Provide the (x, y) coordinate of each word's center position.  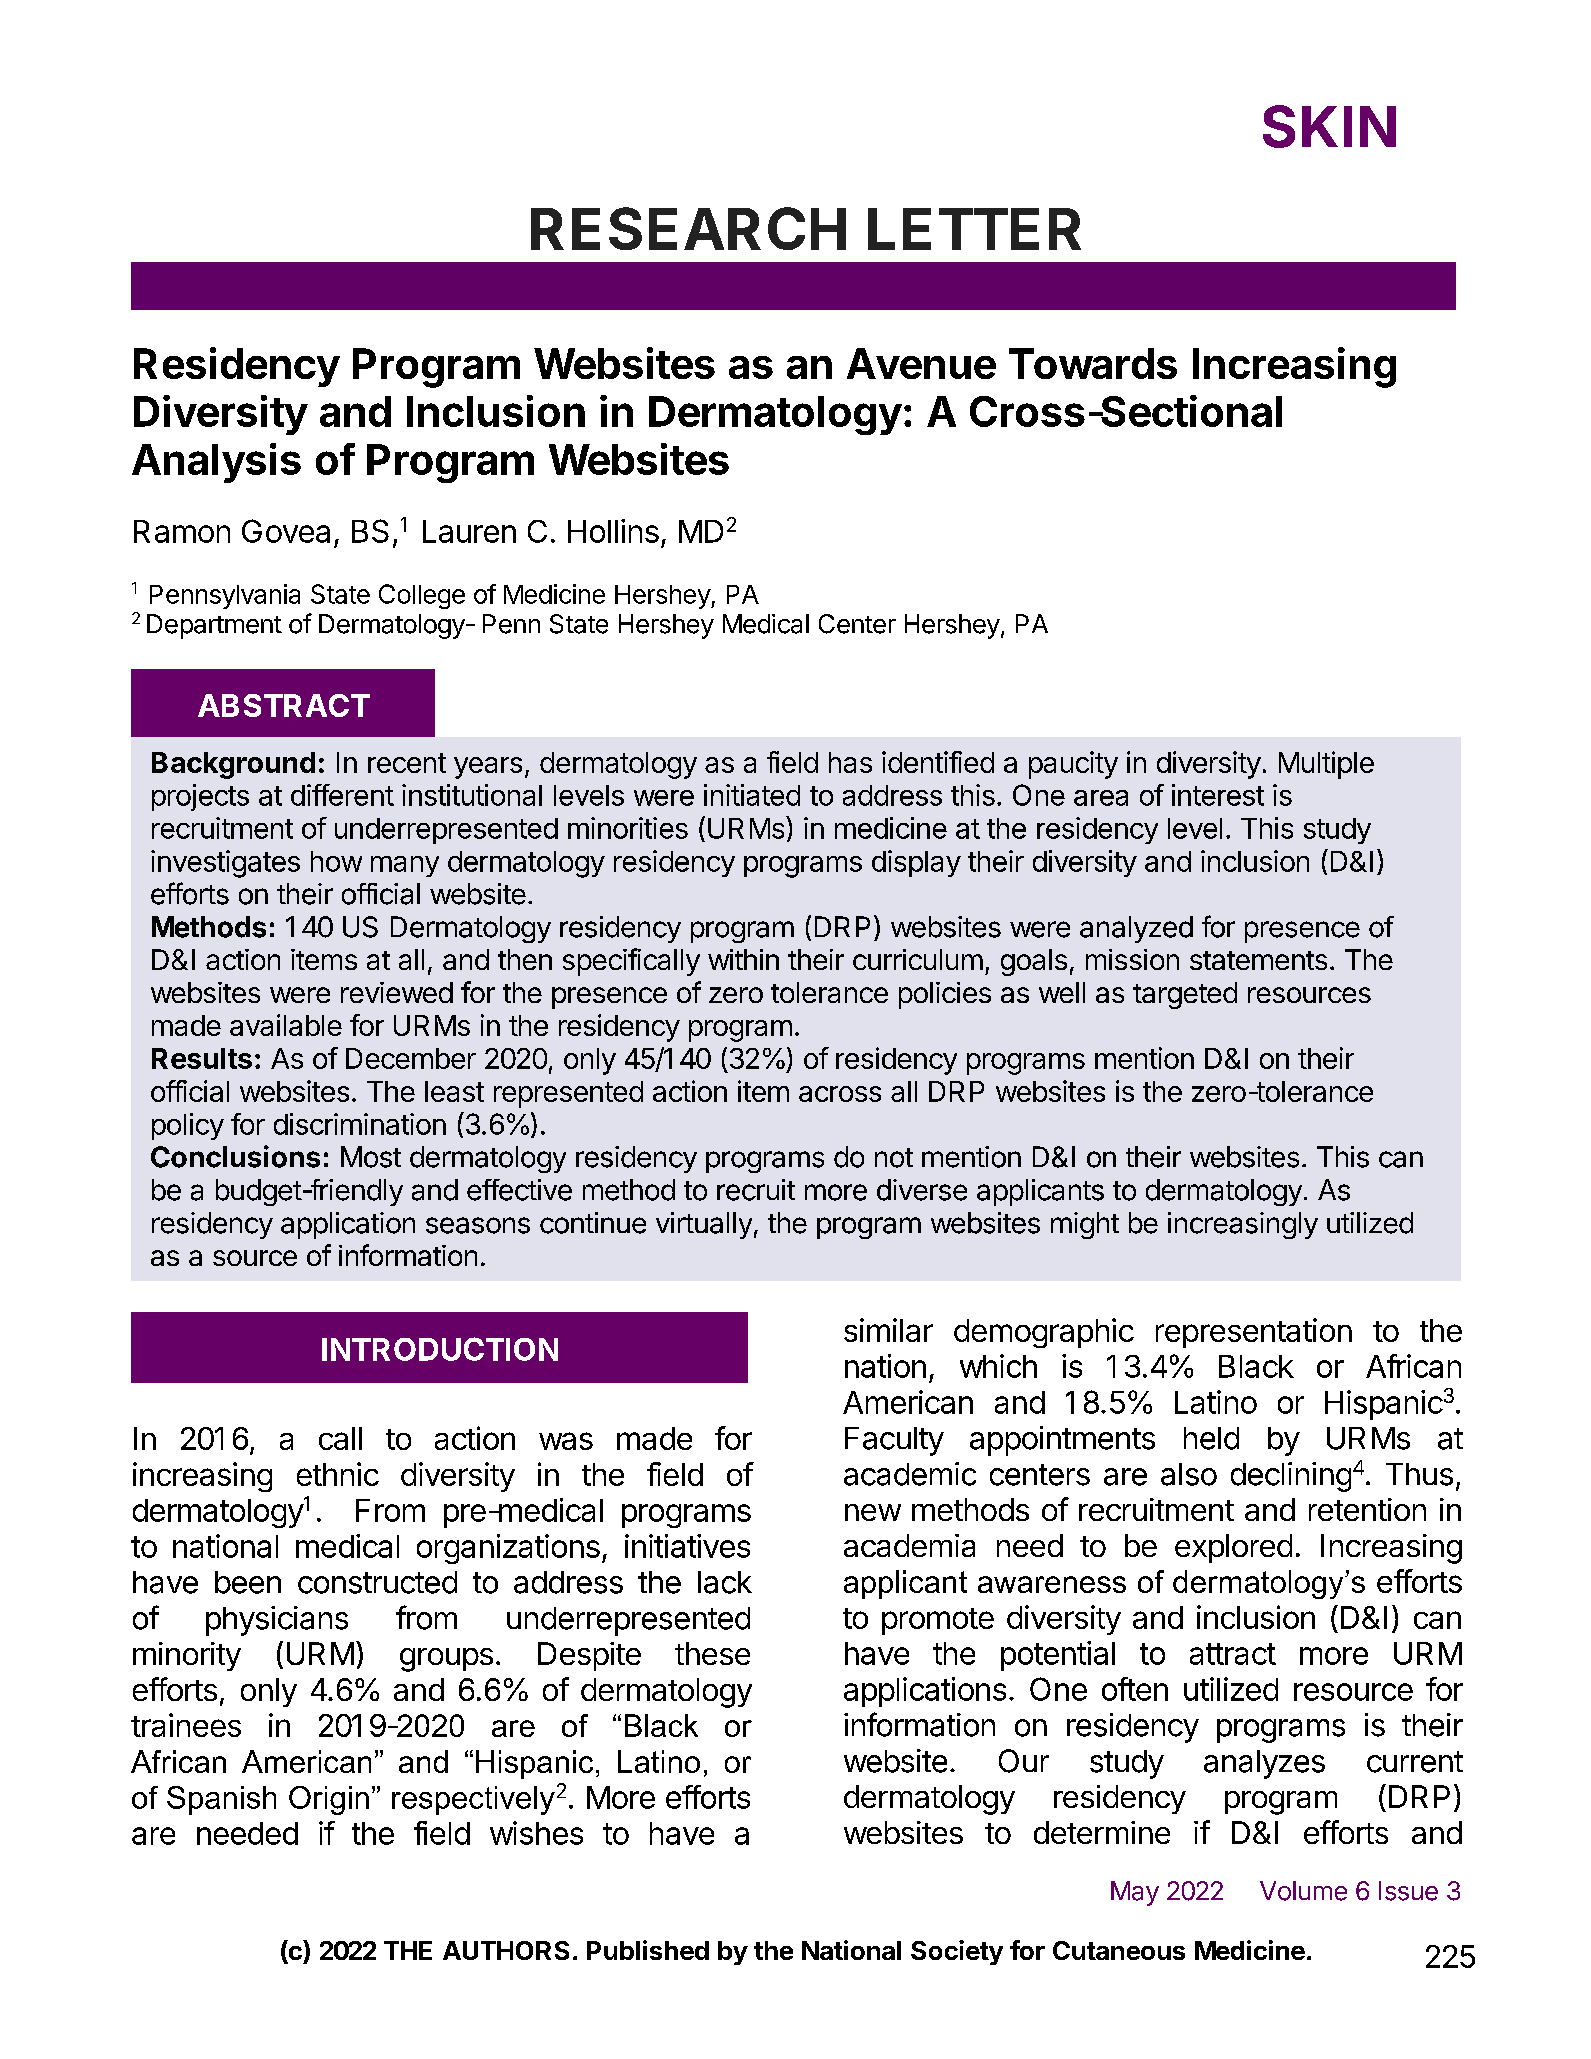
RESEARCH (688, 228)
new (873, 1512)
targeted (1185, 995)
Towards (1093, 363)
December (411, 1058)
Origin (329, 1800)
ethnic (338, 1474)
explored (1233, 1548)
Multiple (1326, 765)
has (850, 762)
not (894, 1158)
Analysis (216, 463)
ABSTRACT (284, 705)
